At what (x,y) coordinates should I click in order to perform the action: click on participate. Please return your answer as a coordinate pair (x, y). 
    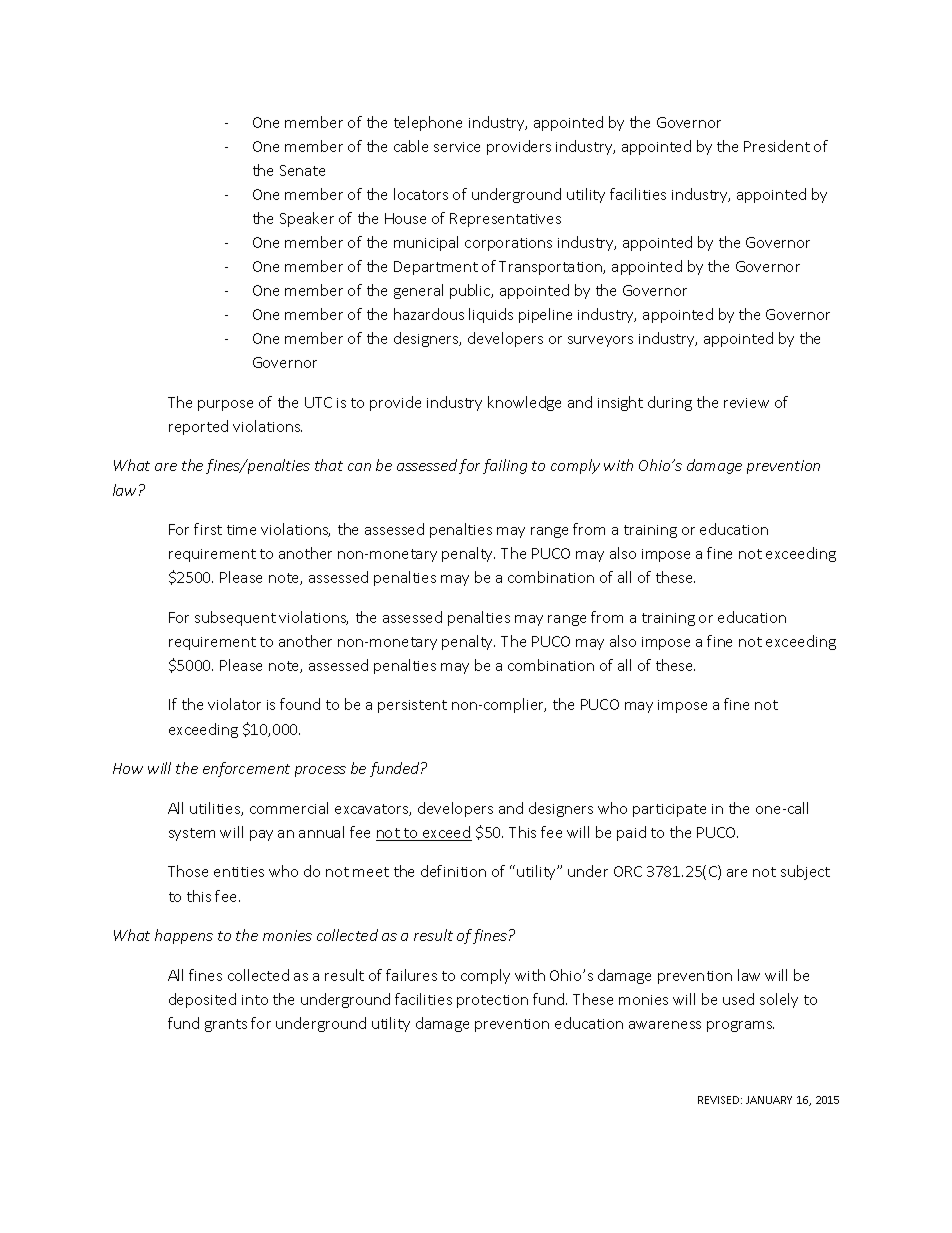
    Looking at the image, I should click on (669, 810).
